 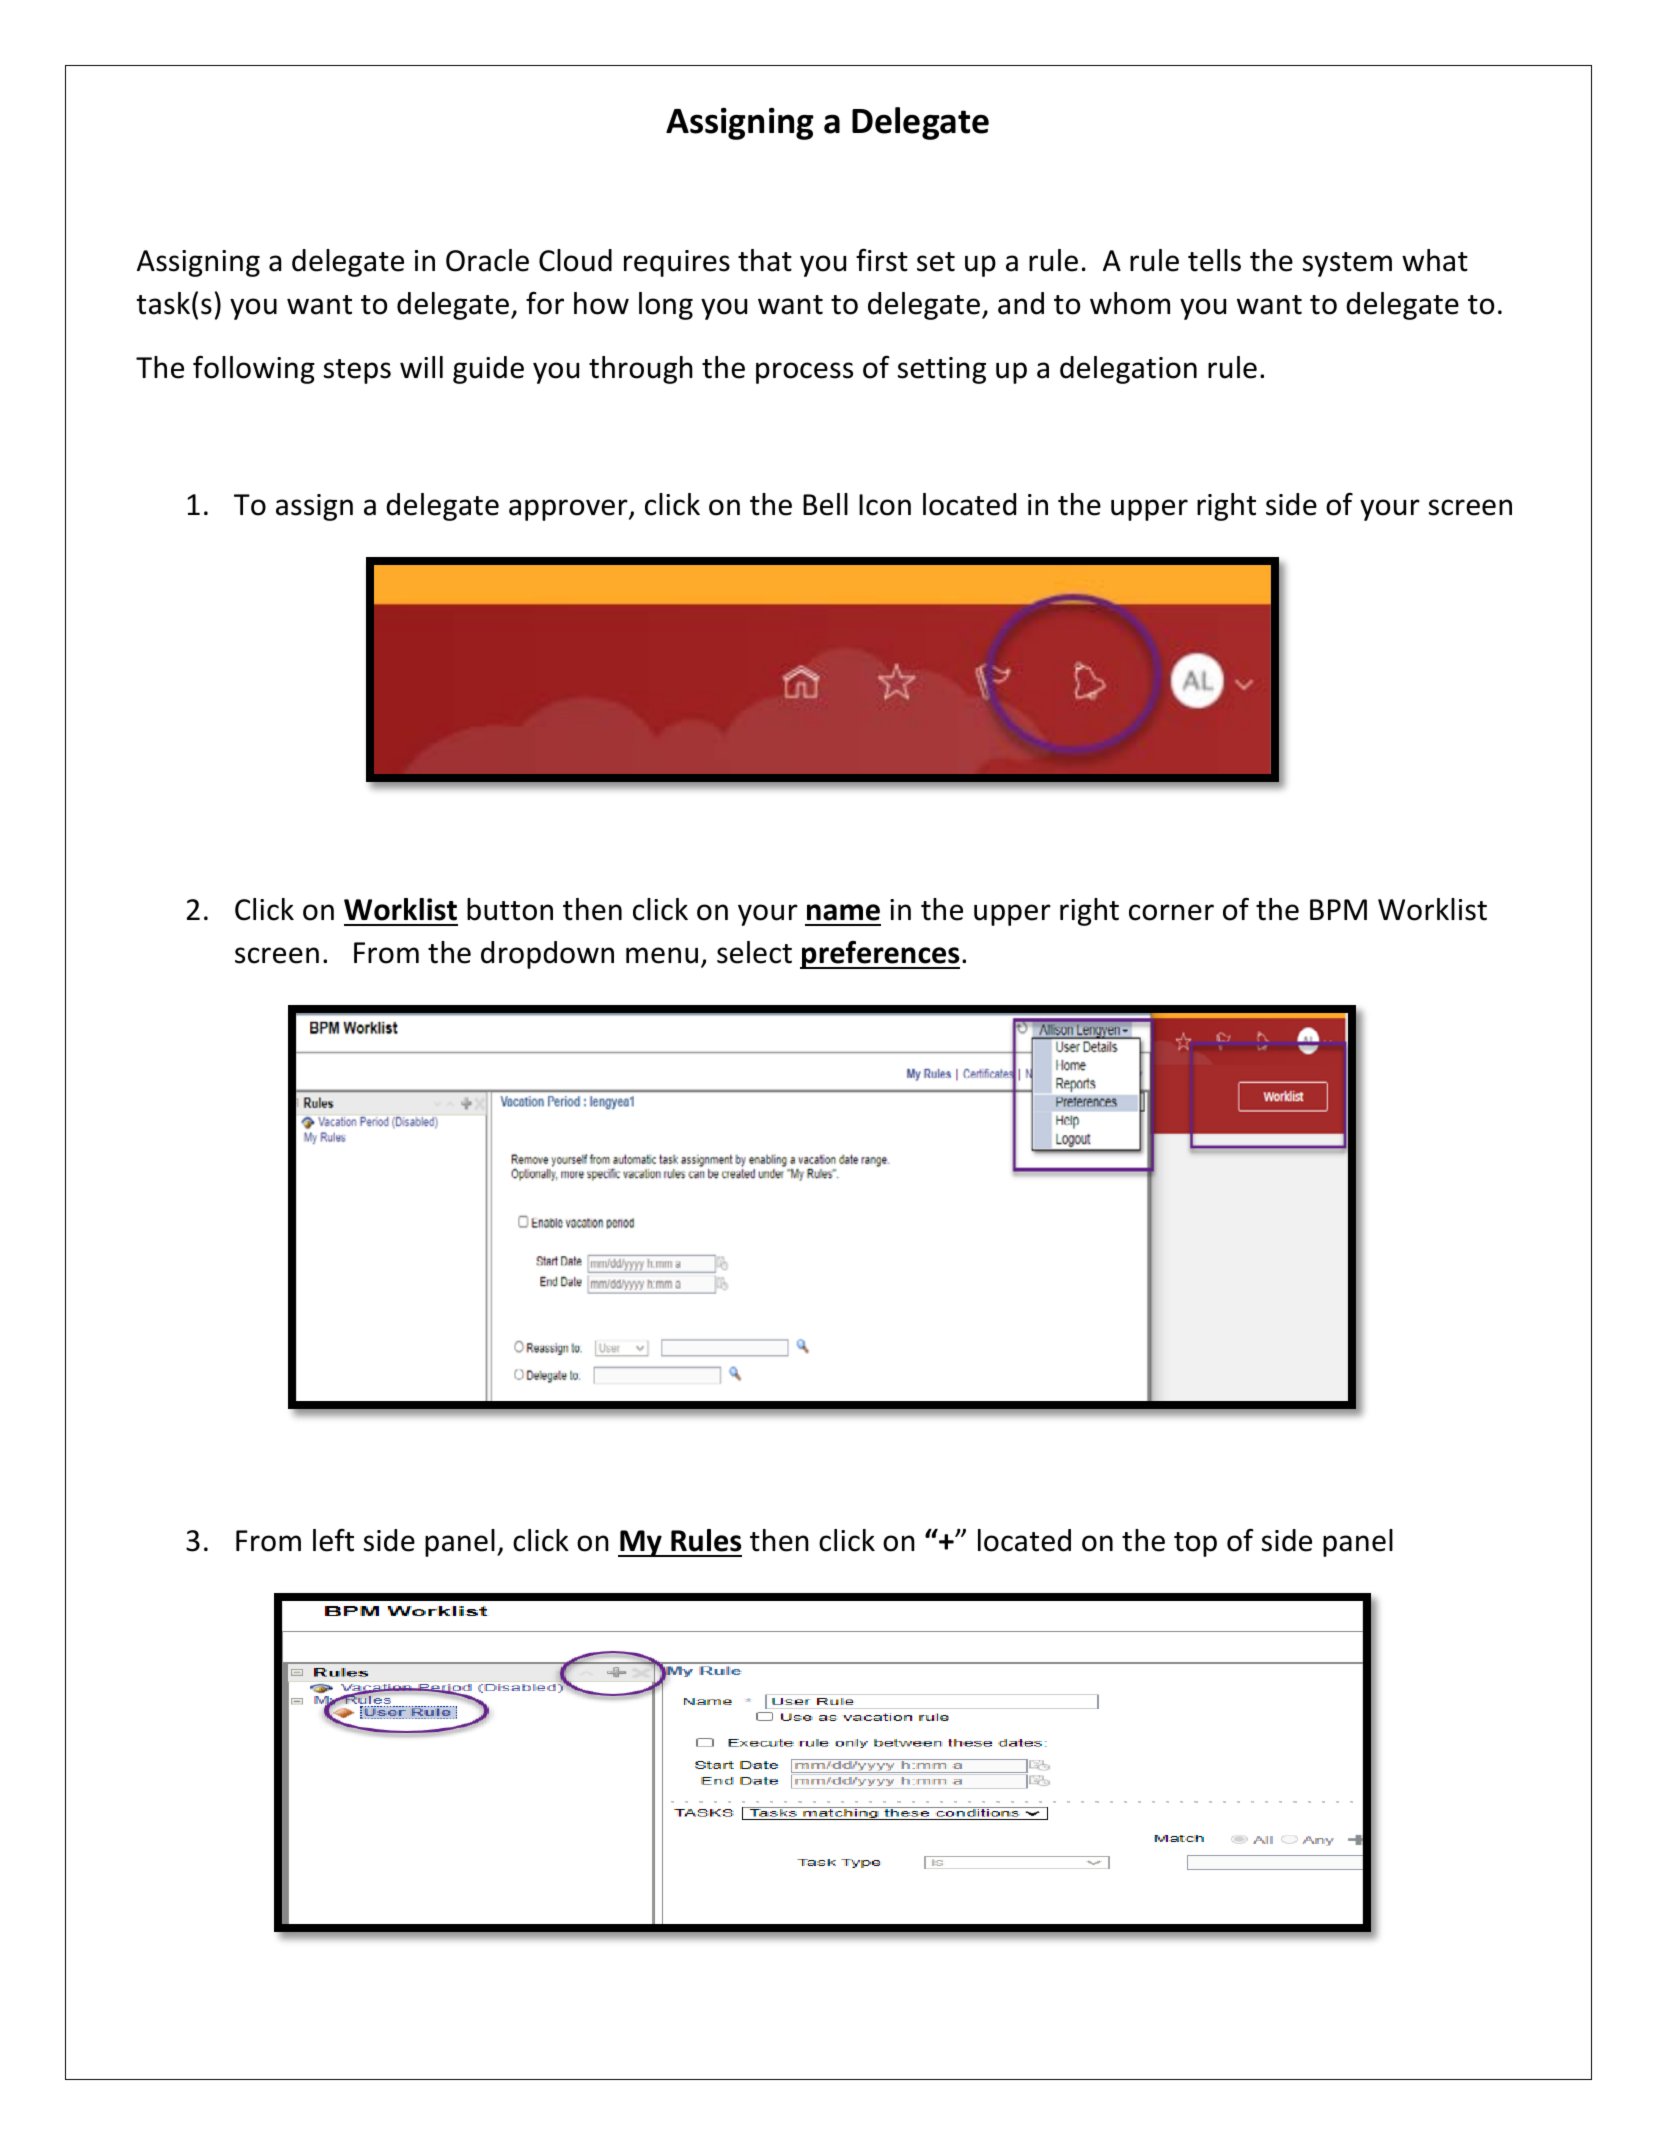 What do you see at coordinates (333, 1540) in the document?
I see `left` at bounding box center [333, 1540].
